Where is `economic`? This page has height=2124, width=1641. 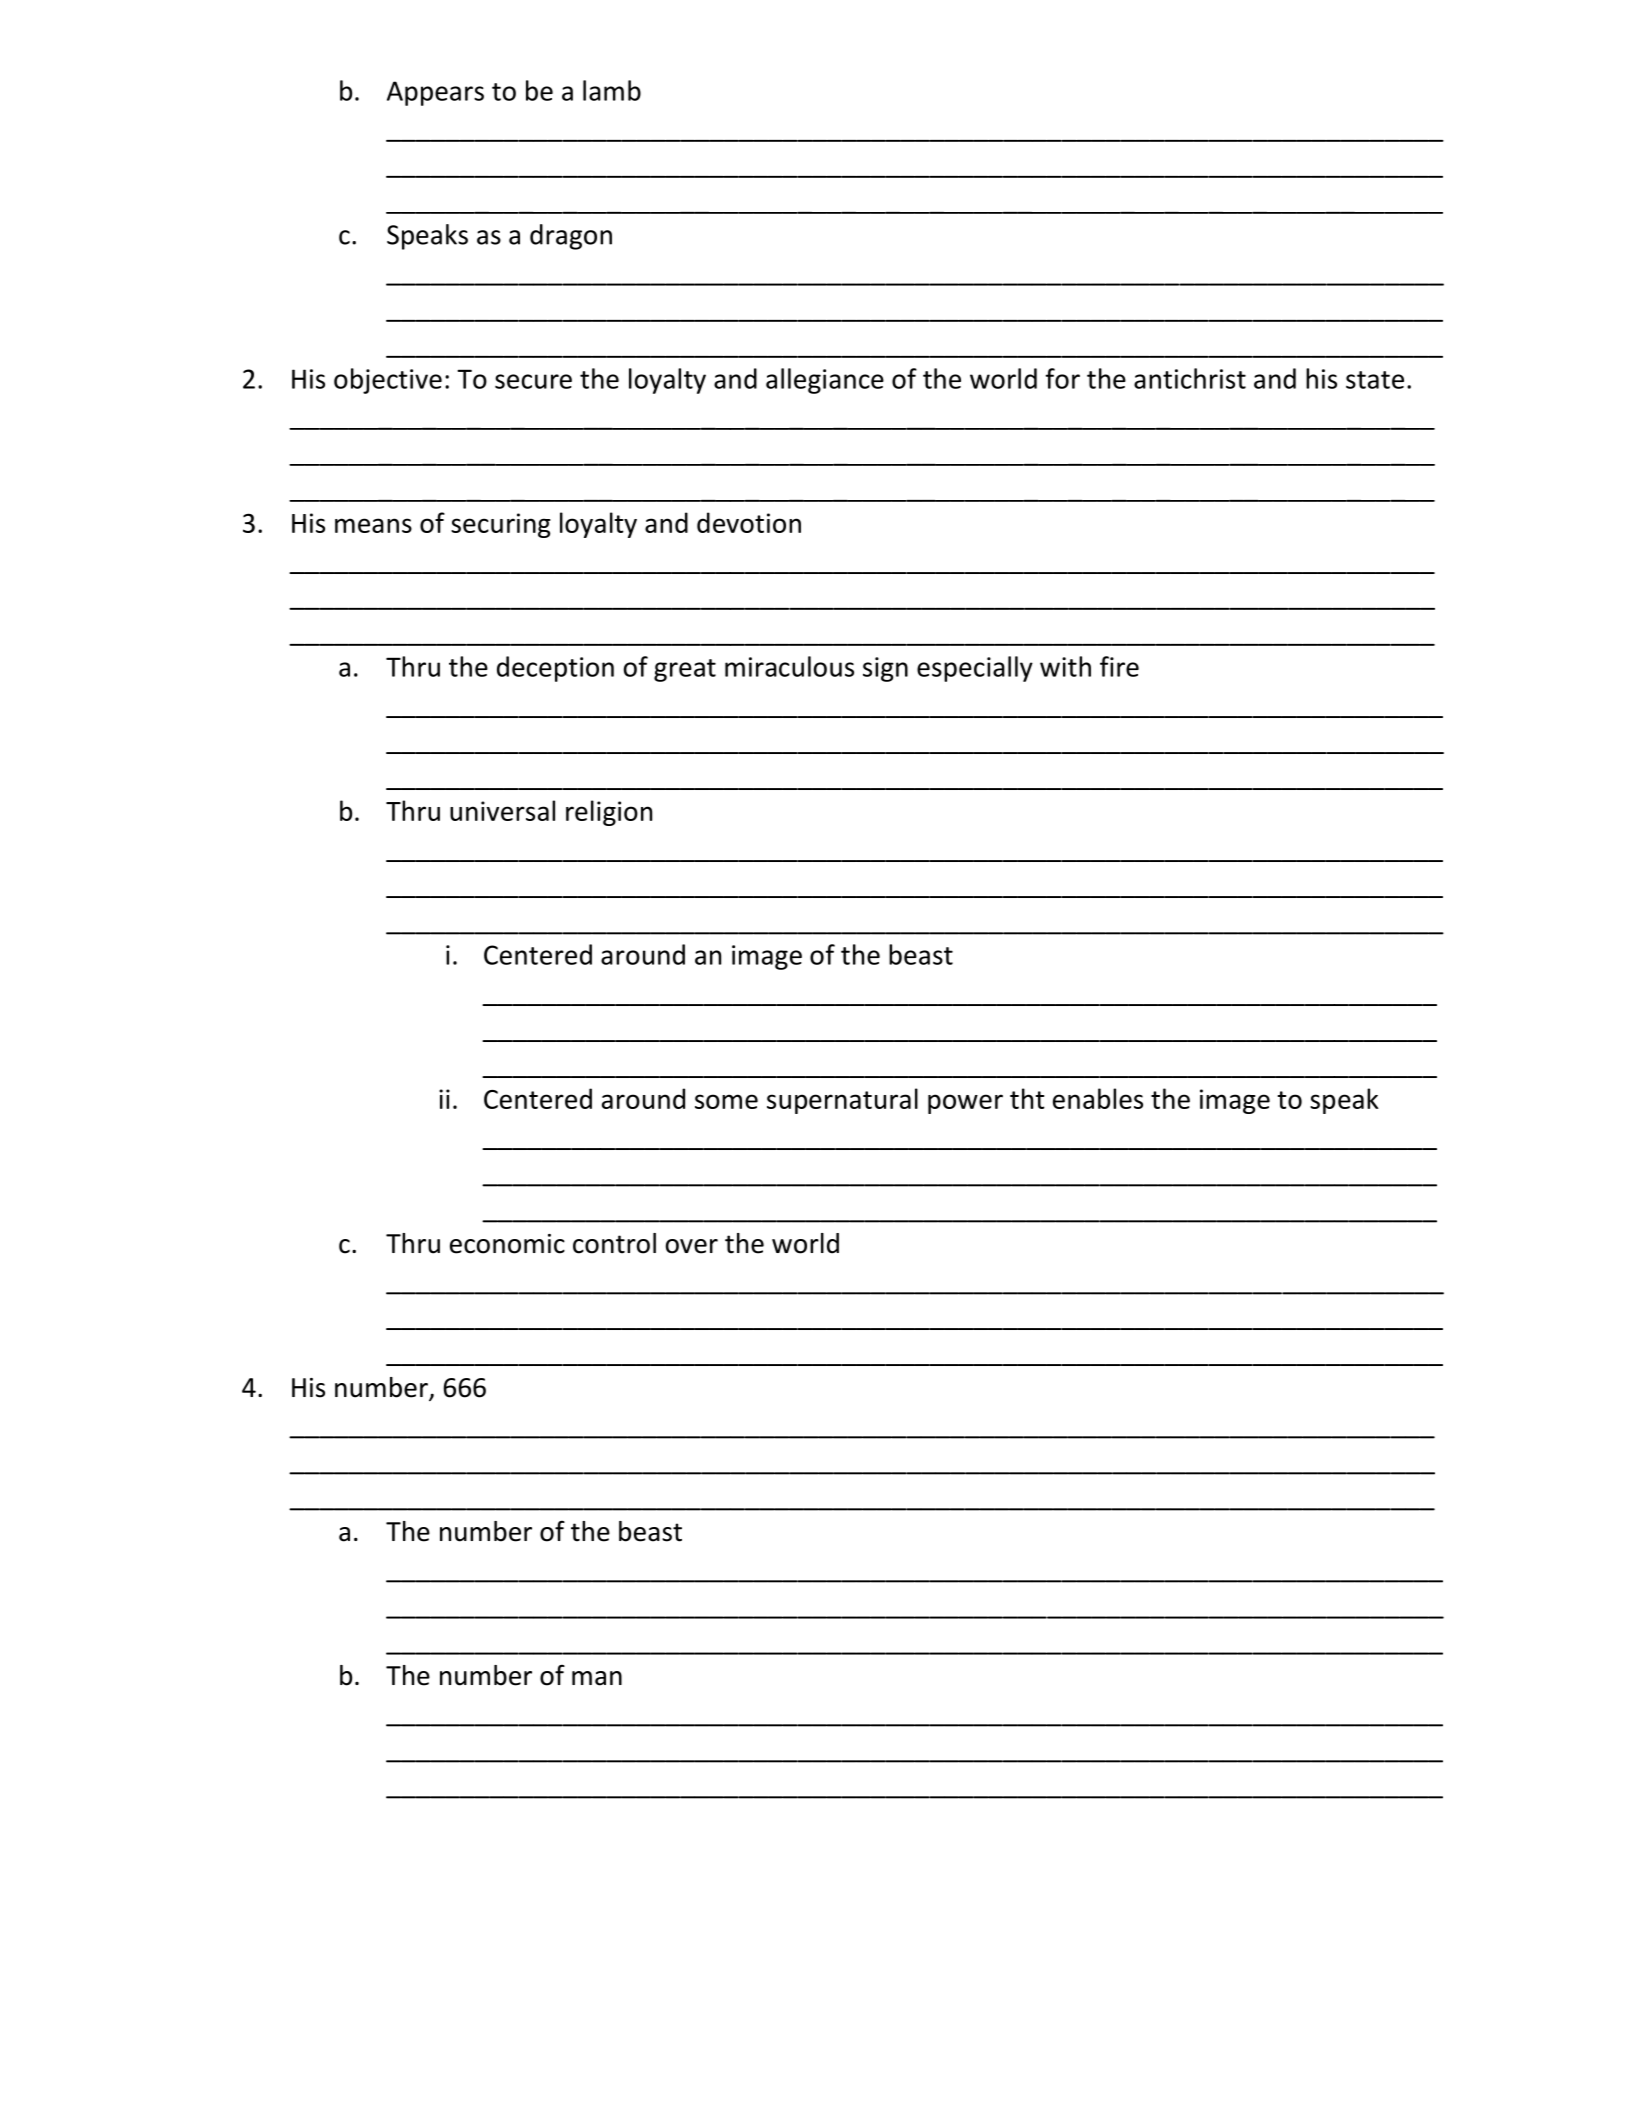
economic is located at coordinates (507, 1244).
